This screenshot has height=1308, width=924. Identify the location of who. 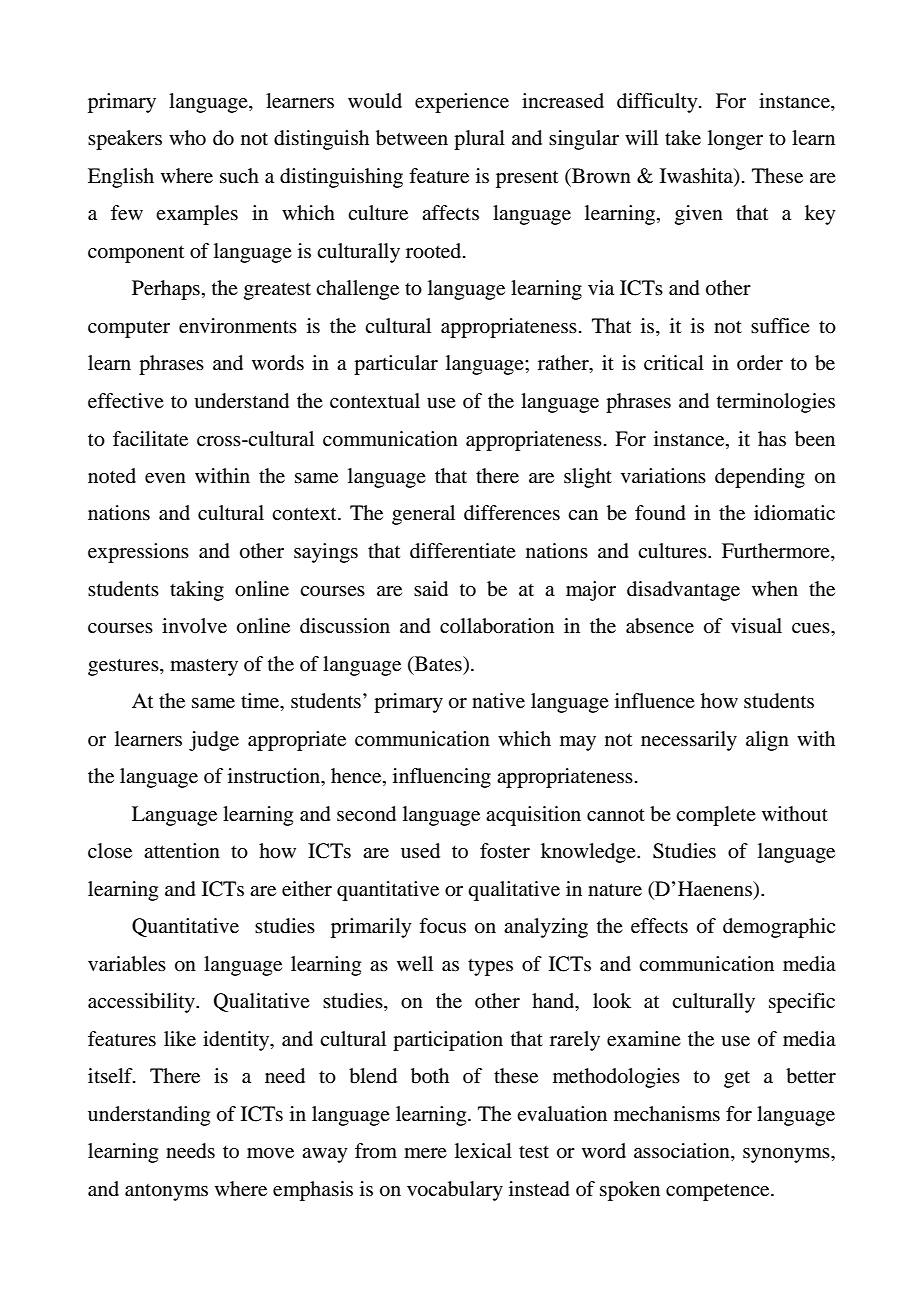
(187, 138).
